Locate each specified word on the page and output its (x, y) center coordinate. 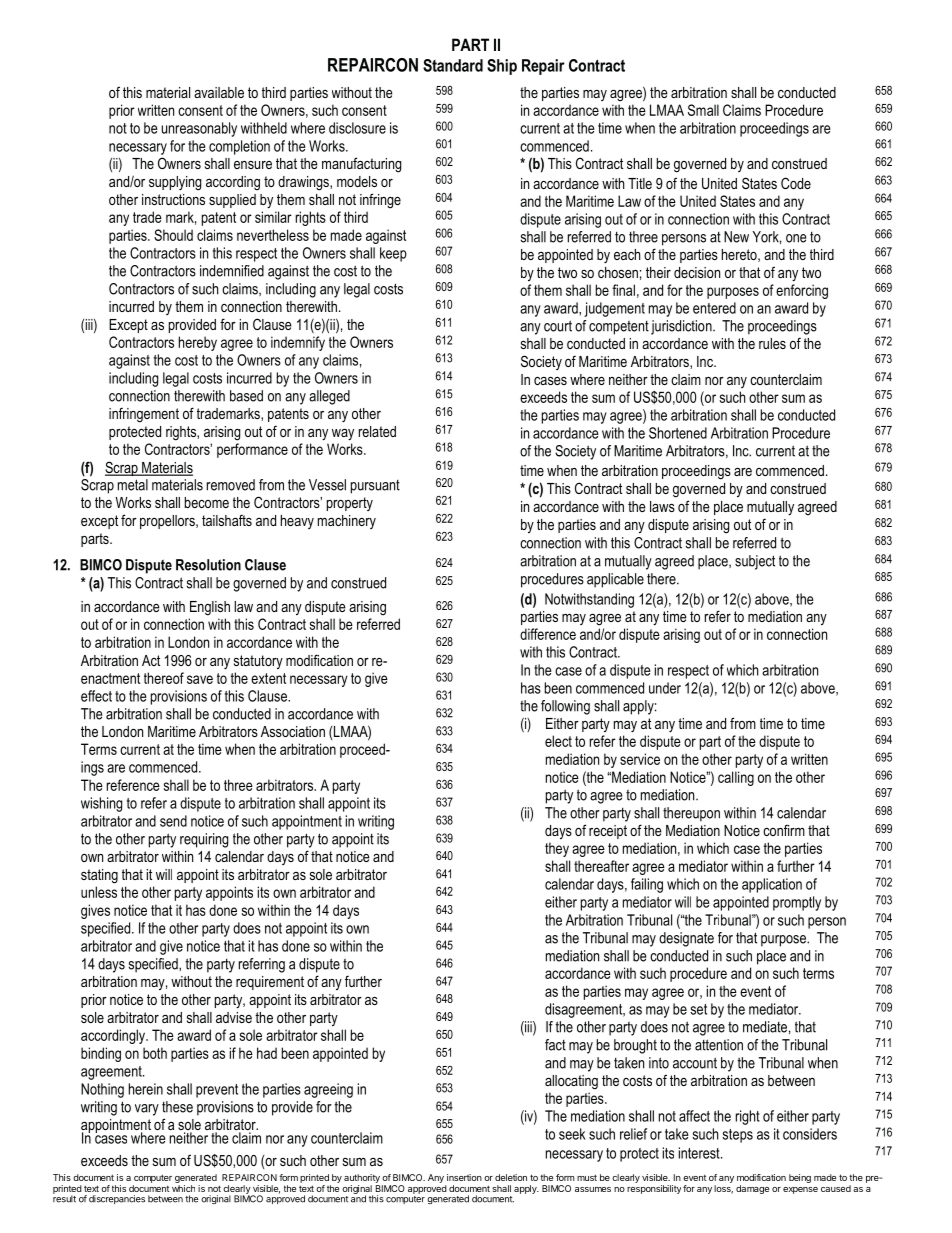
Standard (453, 65)
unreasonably (199, 129)
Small (703, 110)
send (173, 821)
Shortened (678, 433)
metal (133, 485)
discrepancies (117, 1199)
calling (736, 778)
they (557, 849)
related (377, 431)
